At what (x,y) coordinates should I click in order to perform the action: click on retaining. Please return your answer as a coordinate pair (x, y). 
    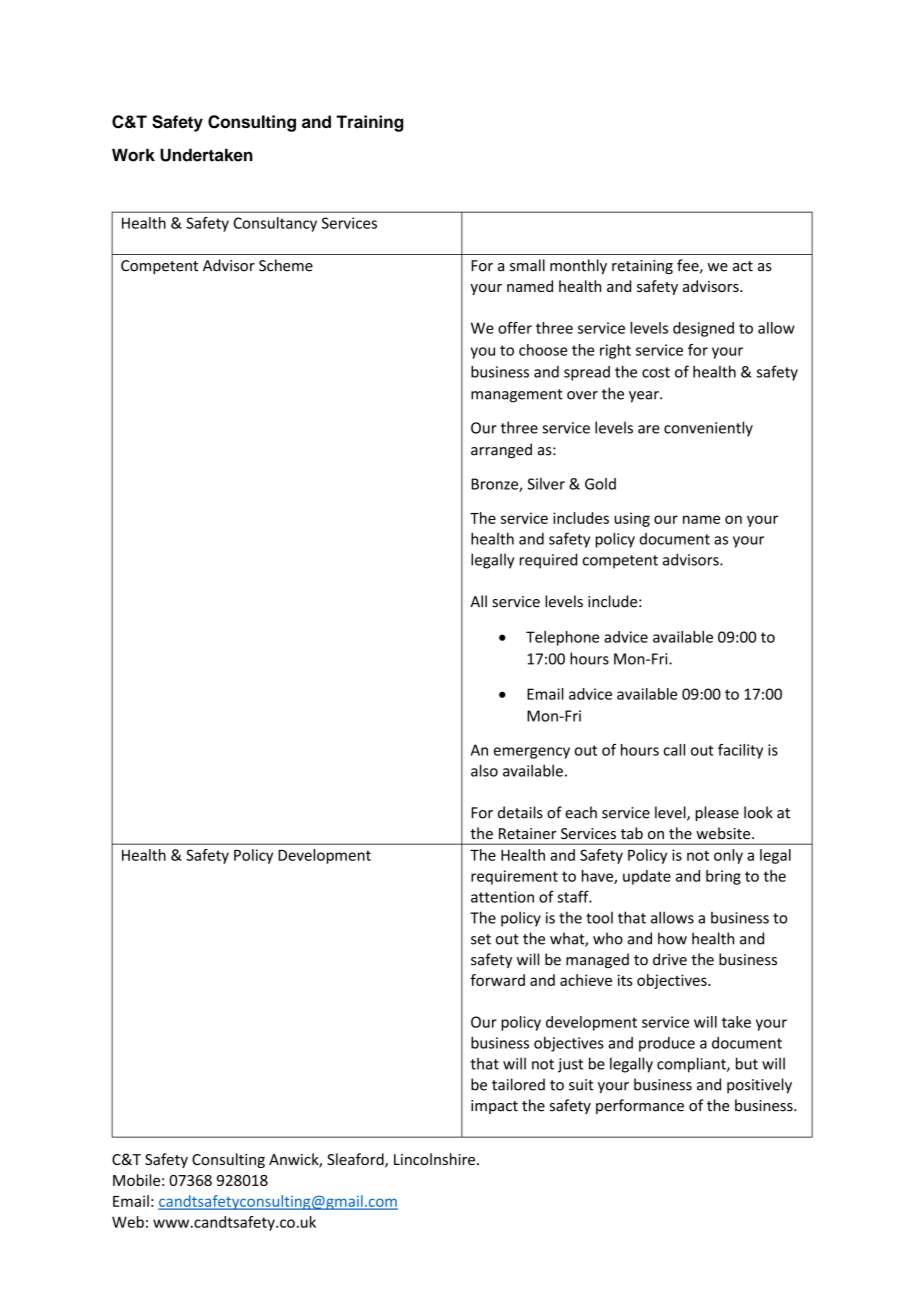
    Looking at the image, I should click on (642, 267).
